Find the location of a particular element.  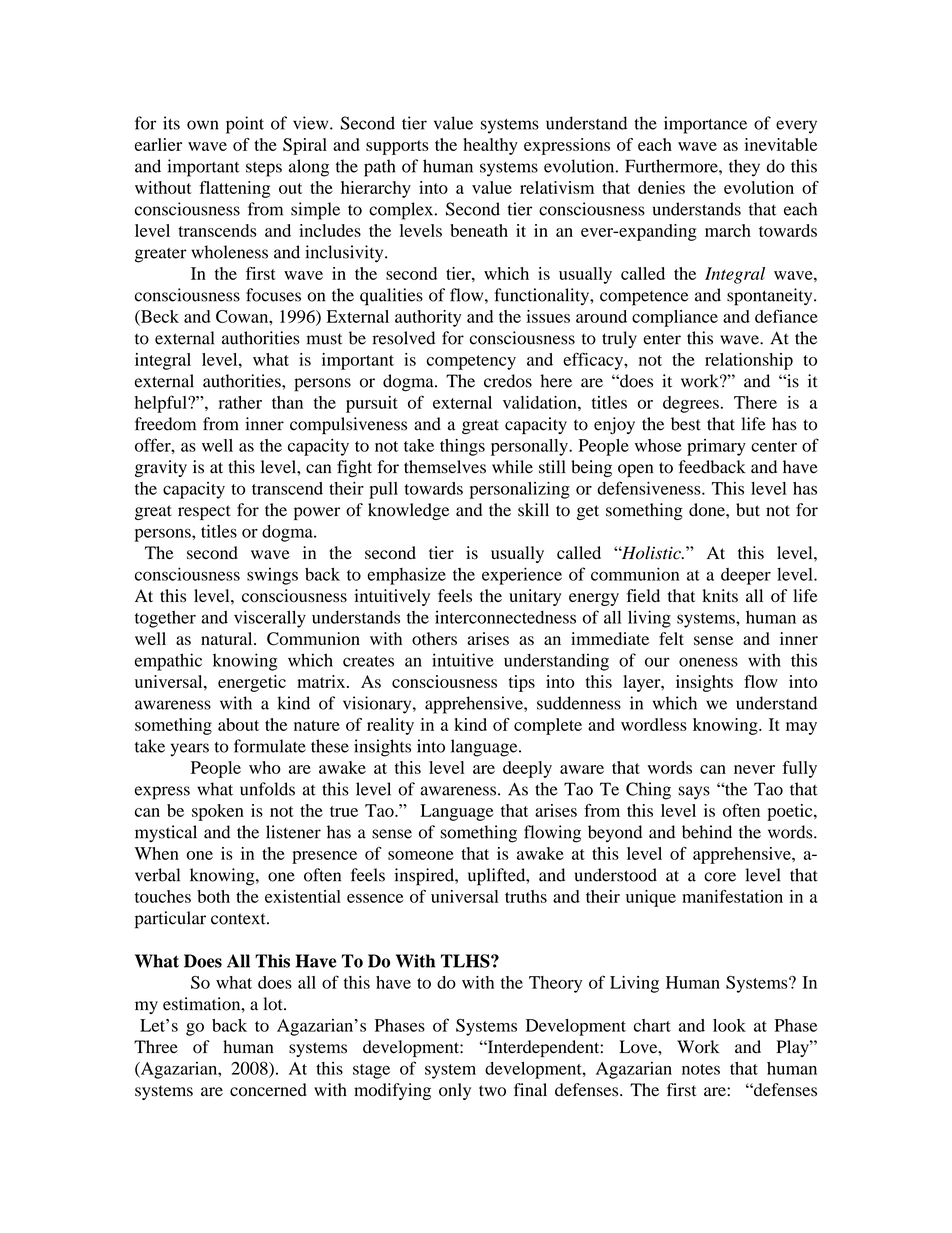

formulate is located at coordinates (270, 746).
